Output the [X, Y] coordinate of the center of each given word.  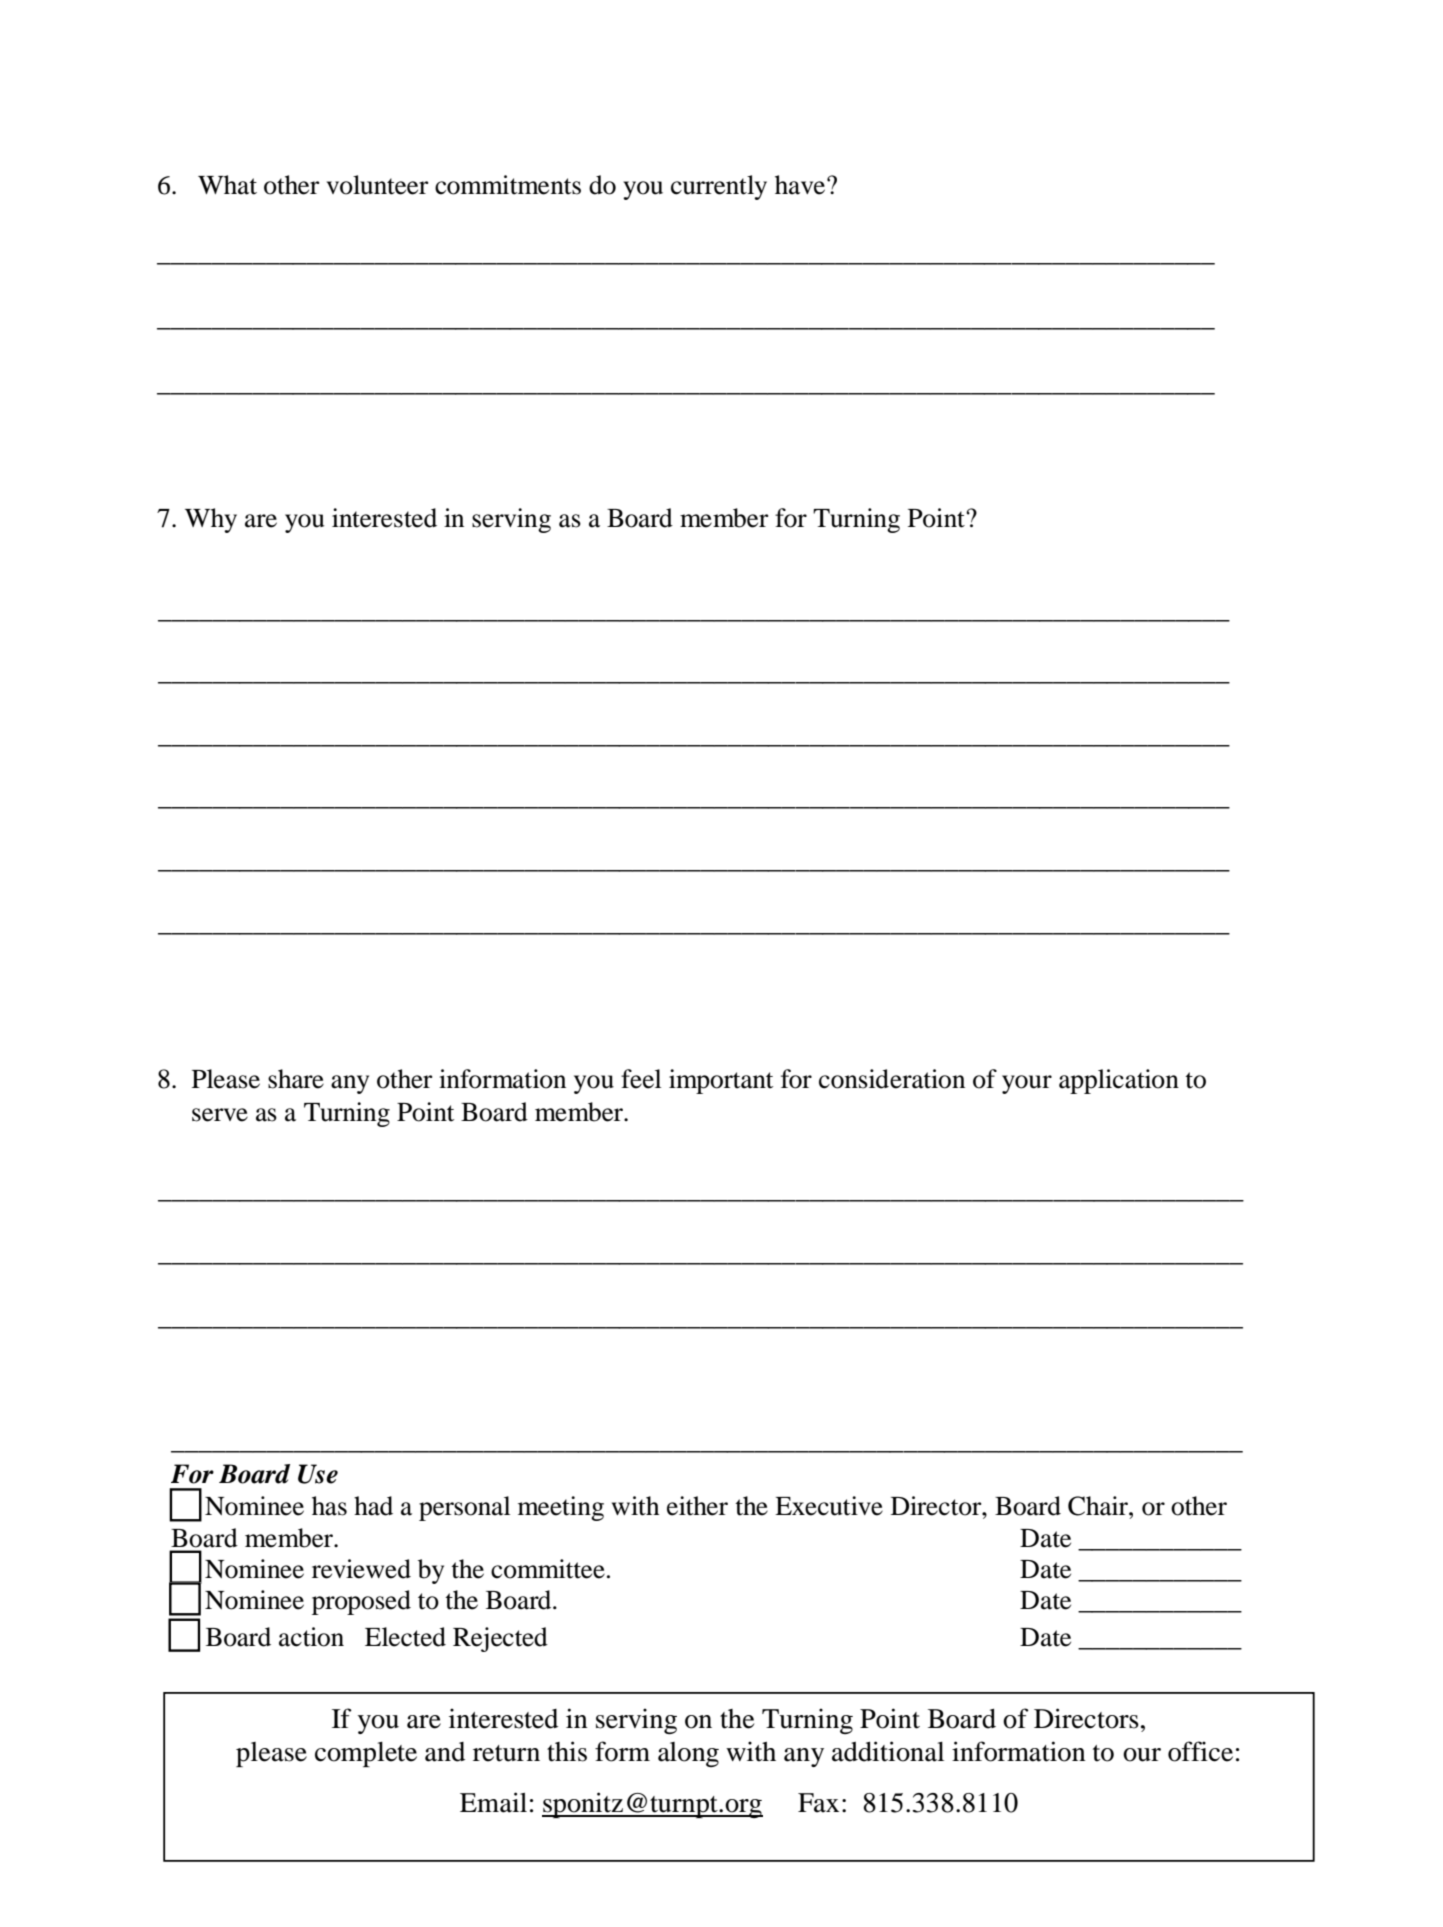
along [688, 1754]
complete [366, 1754]
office [1200, 1751]
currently [719, 187]
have [801, 185]
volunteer [378, 185]
